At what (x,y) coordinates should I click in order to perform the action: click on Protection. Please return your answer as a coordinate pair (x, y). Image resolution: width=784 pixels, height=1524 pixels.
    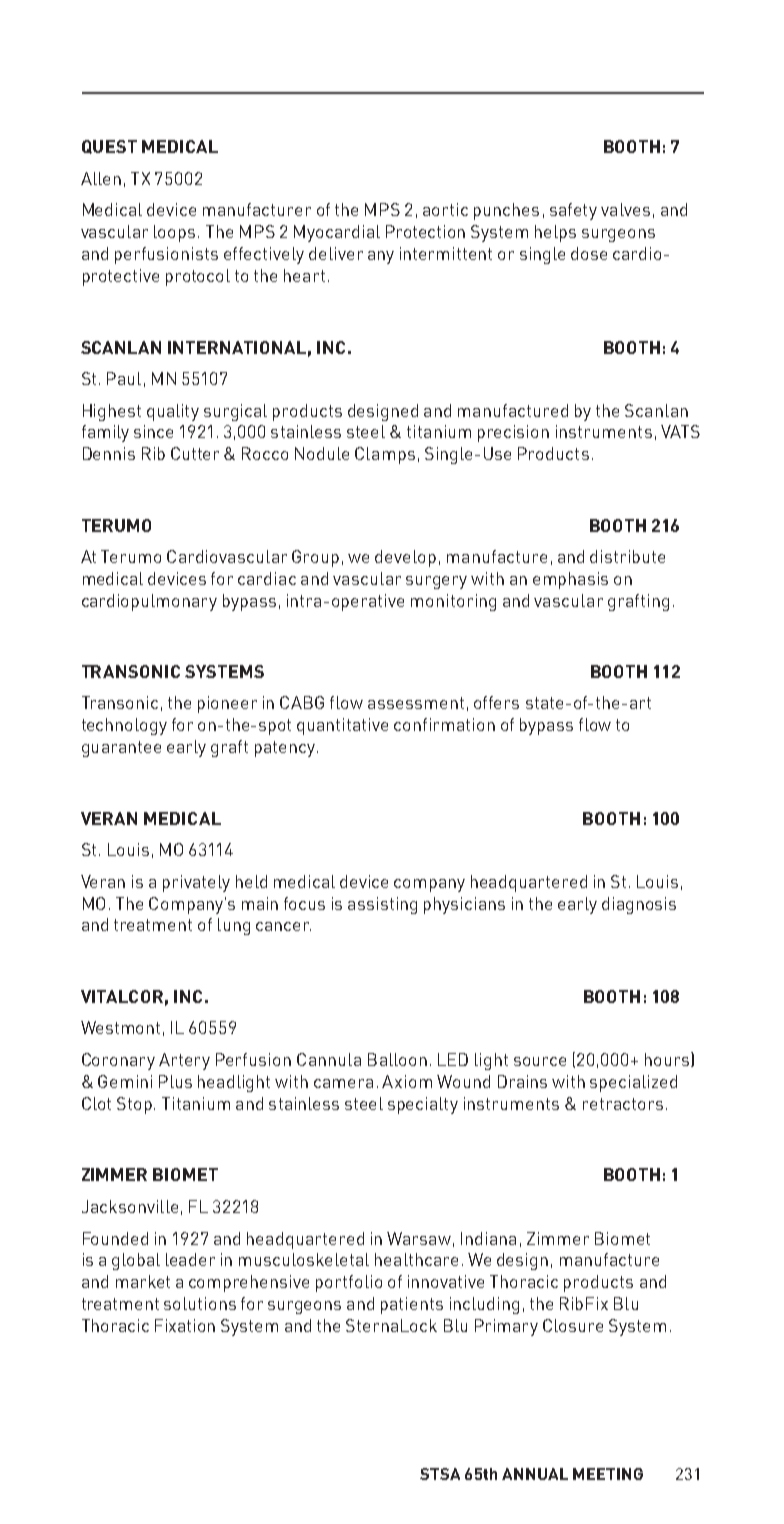
    Looking at the image, I should click on (425, 231).
